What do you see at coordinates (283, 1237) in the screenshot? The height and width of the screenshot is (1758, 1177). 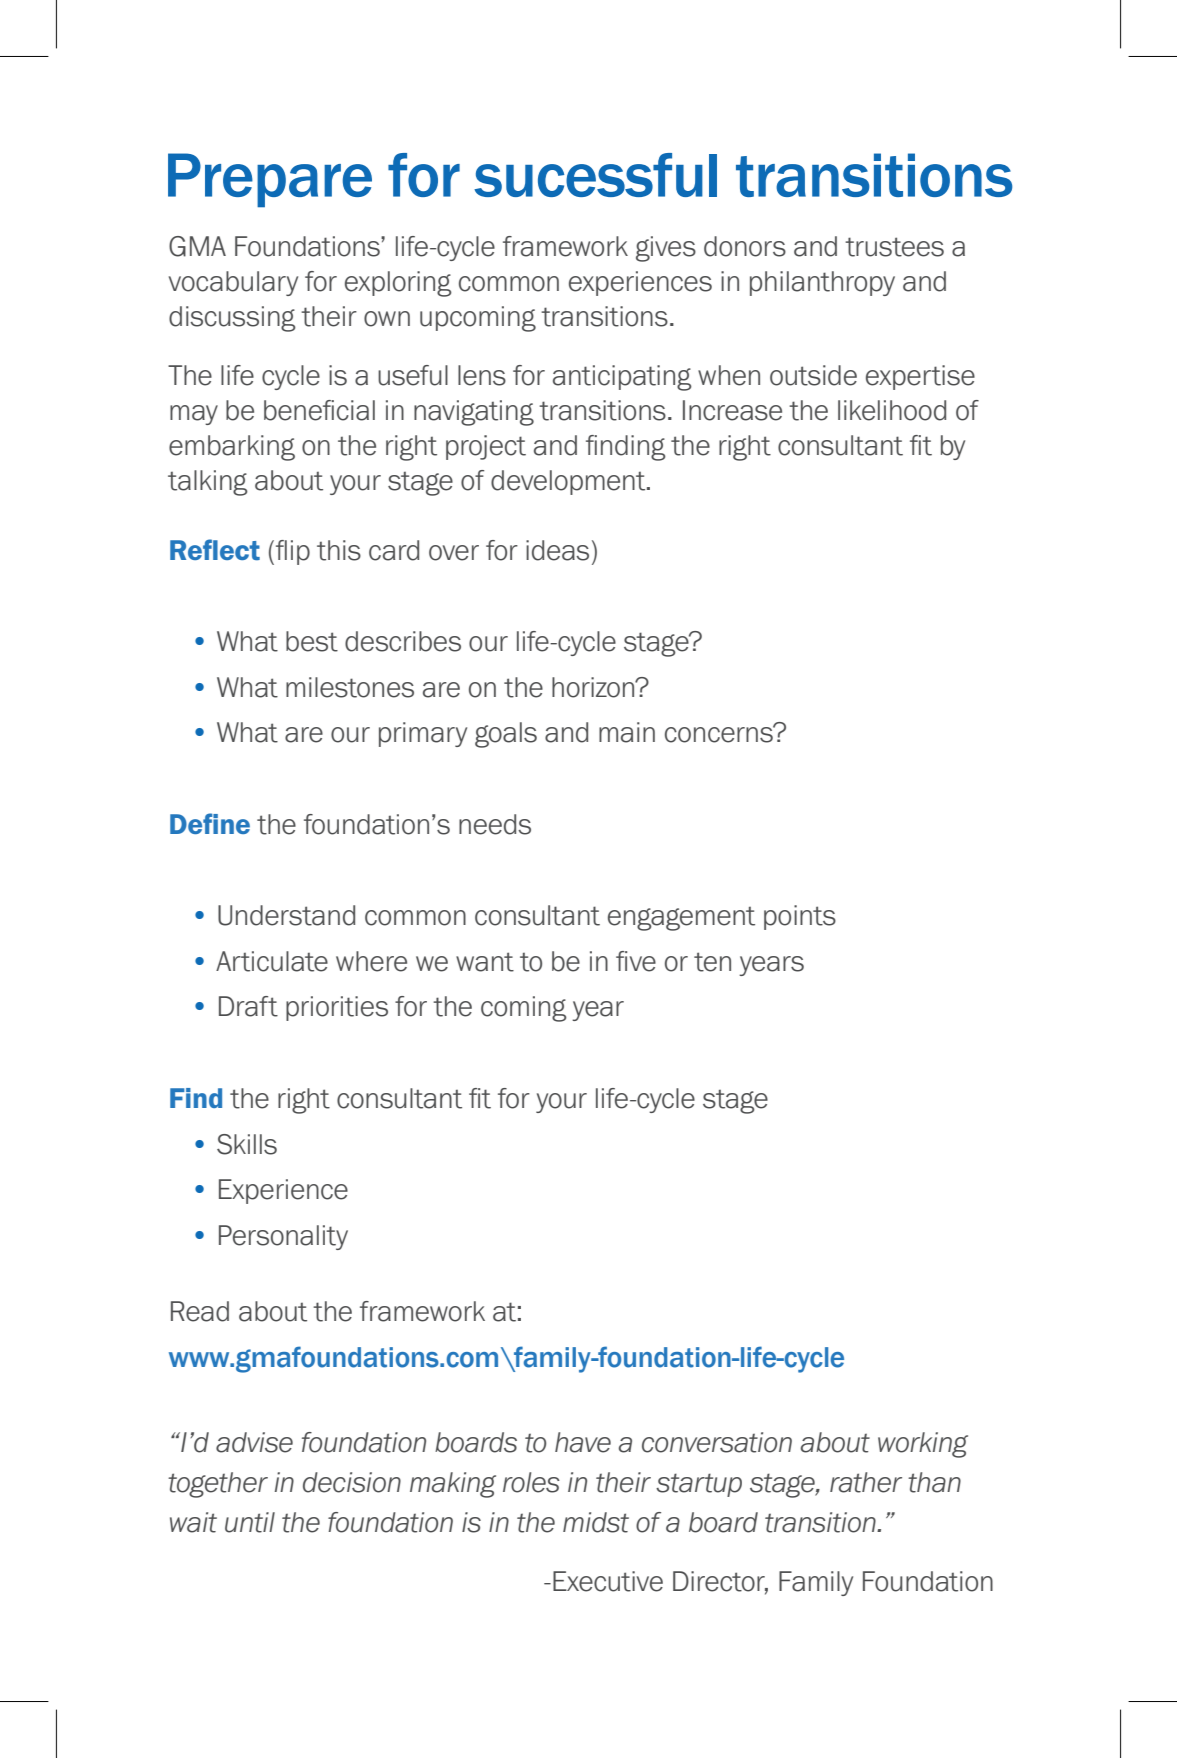 I see `Personality` at bounding box center [283, 1237].
